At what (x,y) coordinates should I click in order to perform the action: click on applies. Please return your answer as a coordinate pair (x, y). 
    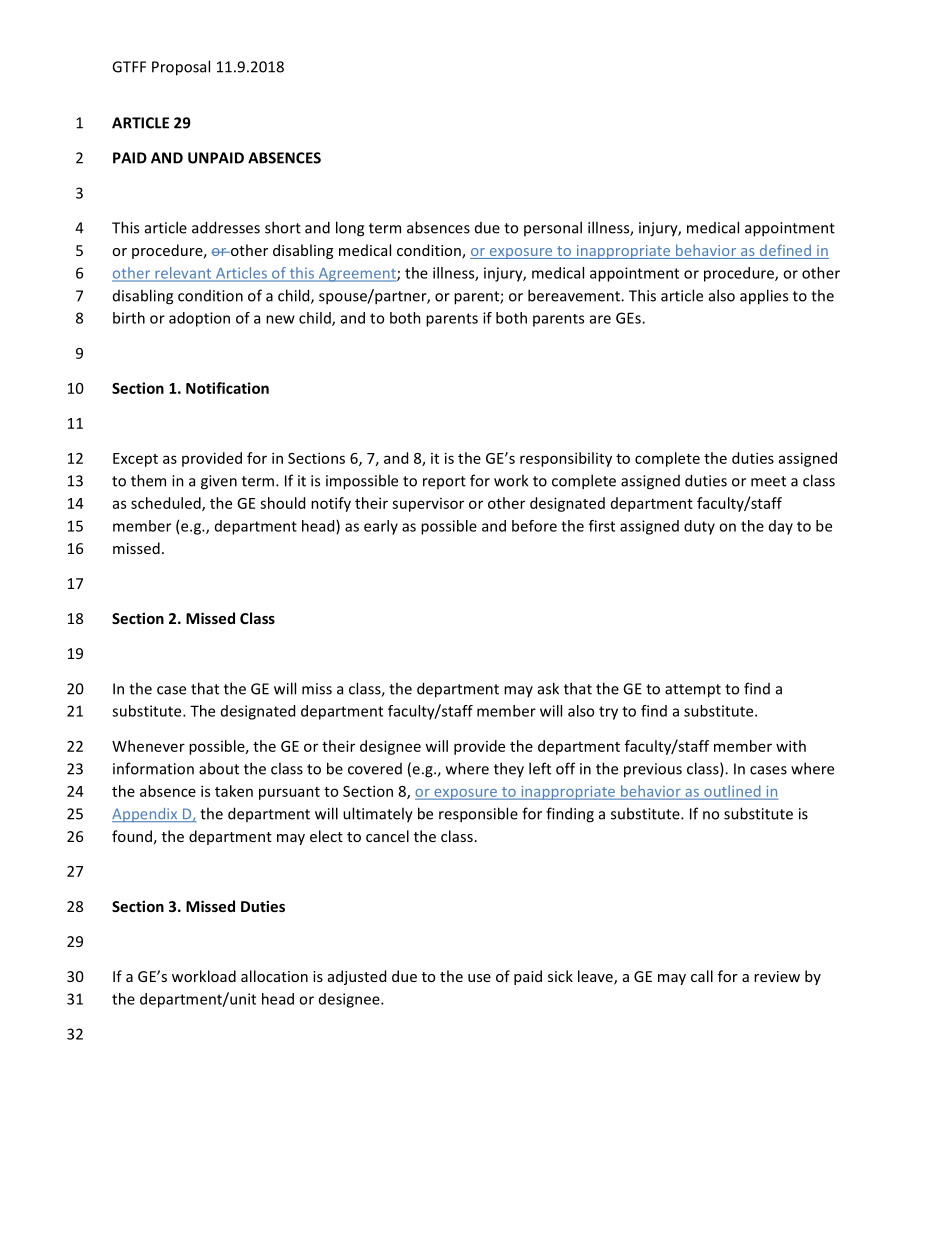
    Looking at the image, I should click on (764, 297).
